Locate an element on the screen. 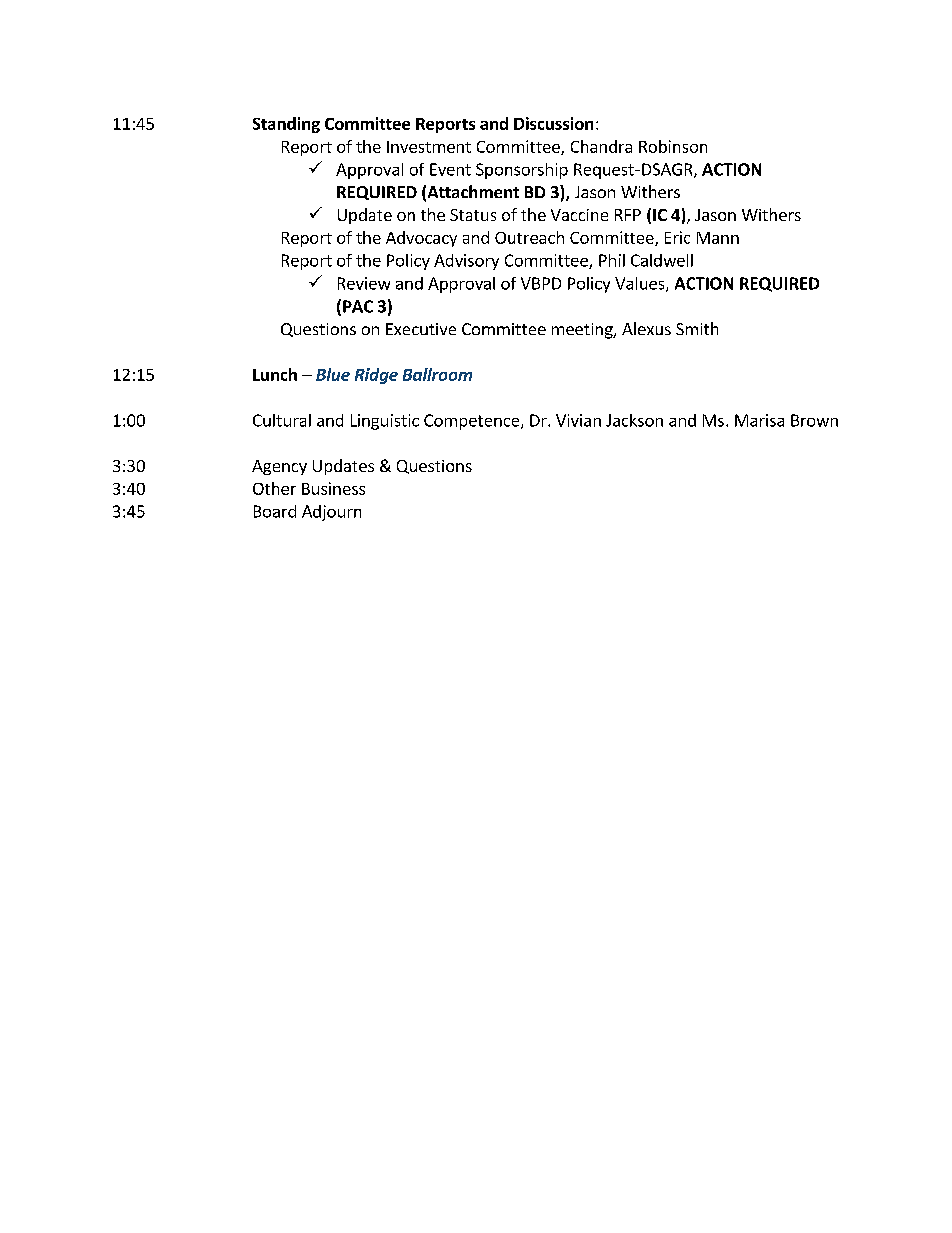 This screenshot has width=952, height=1233. meeting is located at coordinates (583, 331).
